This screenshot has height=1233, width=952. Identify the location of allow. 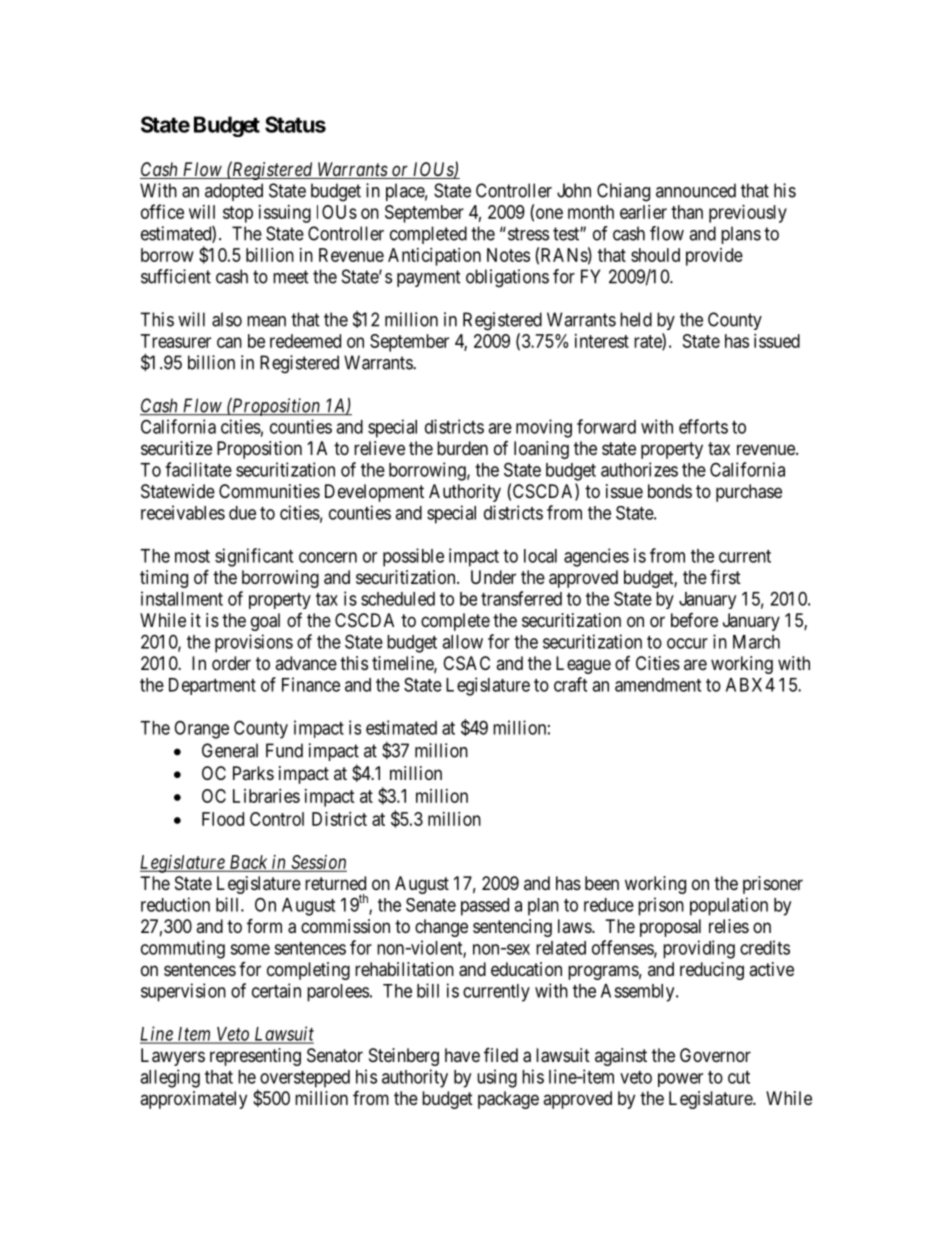
(462, 642).
